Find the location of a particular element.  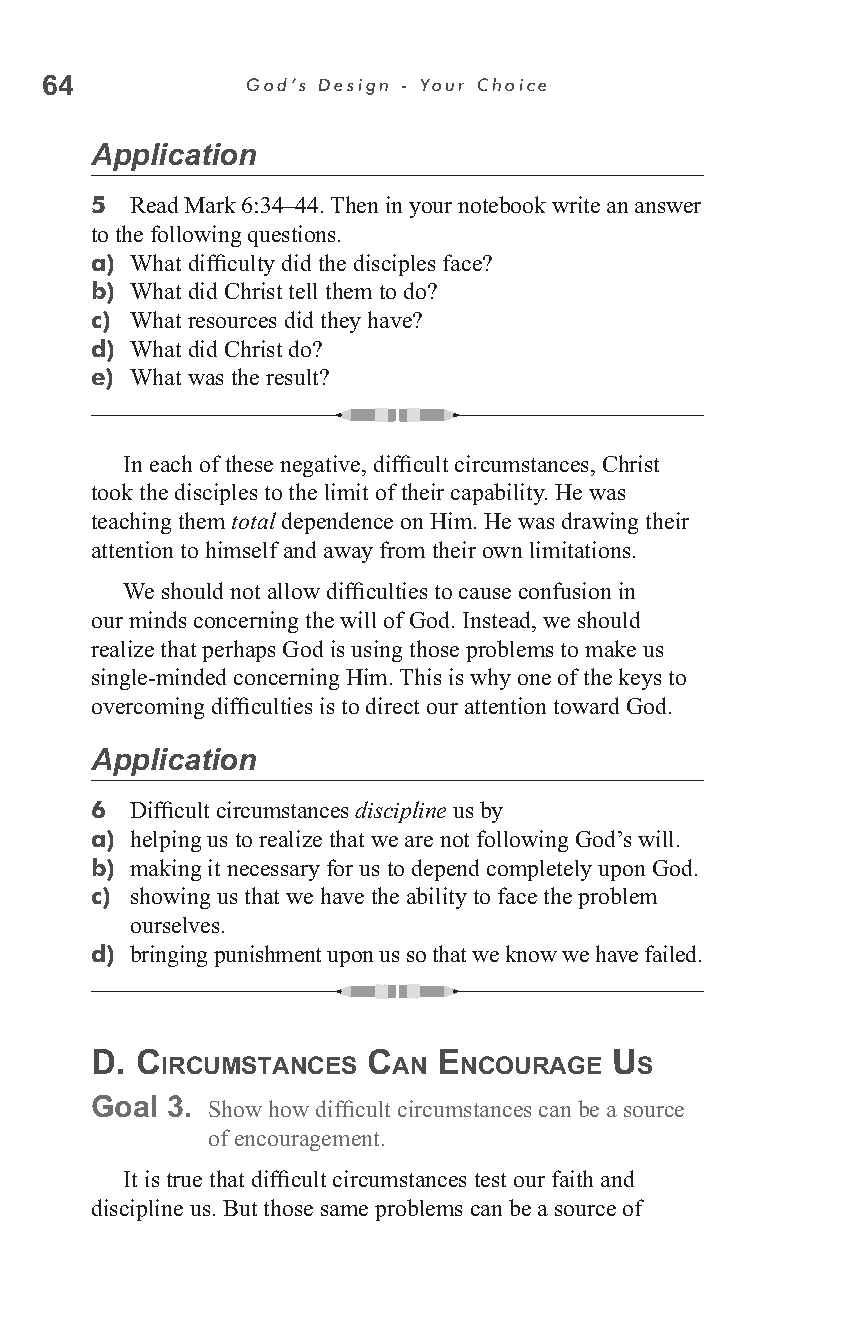

negative is located at coordinates (321, 466).
